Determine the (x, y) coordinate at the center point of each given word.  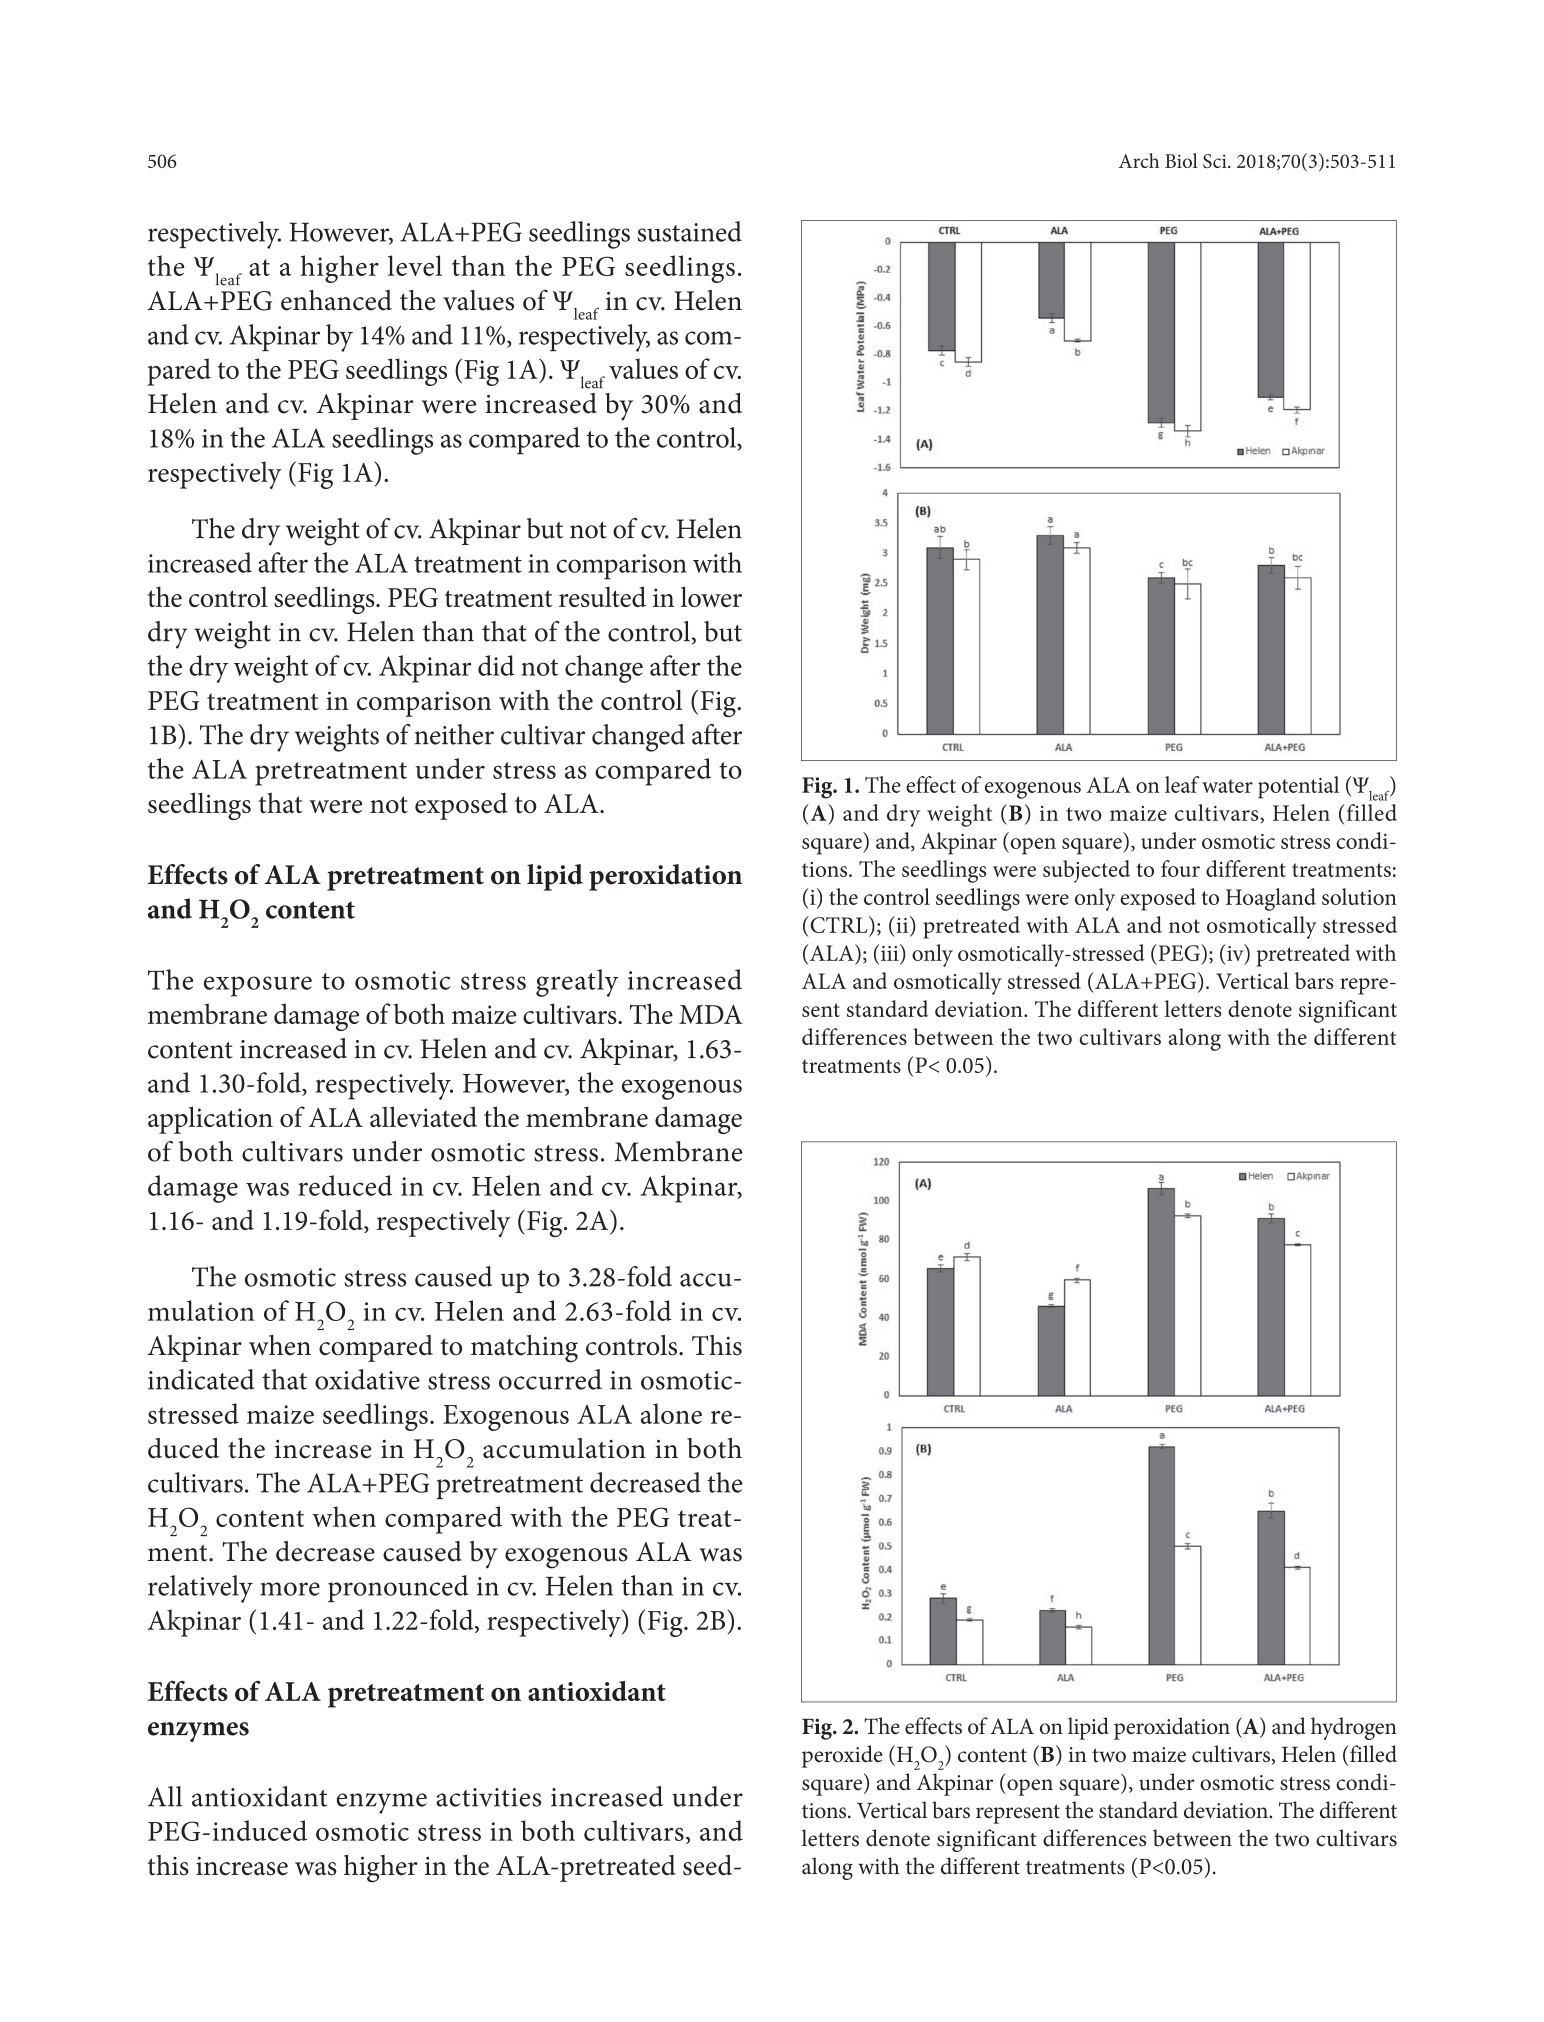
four (1180, 868)
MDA (711, 1014)
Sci (1216, 161)
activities (488, 1797)
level (415, 265)
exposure (258, 986)
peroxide (842, 1756)
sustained (689, 231)
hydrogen (1354, 1728)
